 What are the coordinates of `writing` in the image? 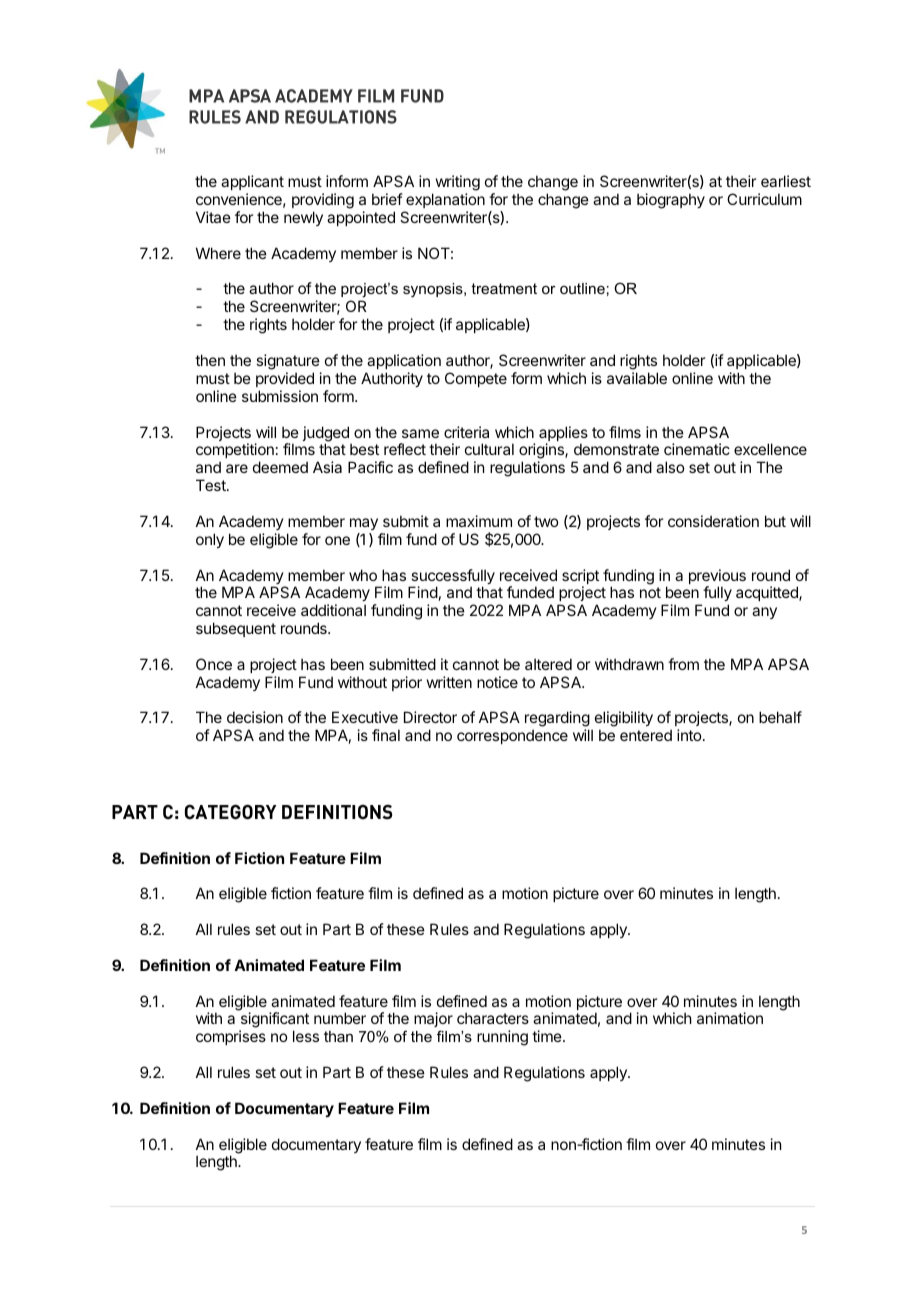 It's located at (458, 184).
